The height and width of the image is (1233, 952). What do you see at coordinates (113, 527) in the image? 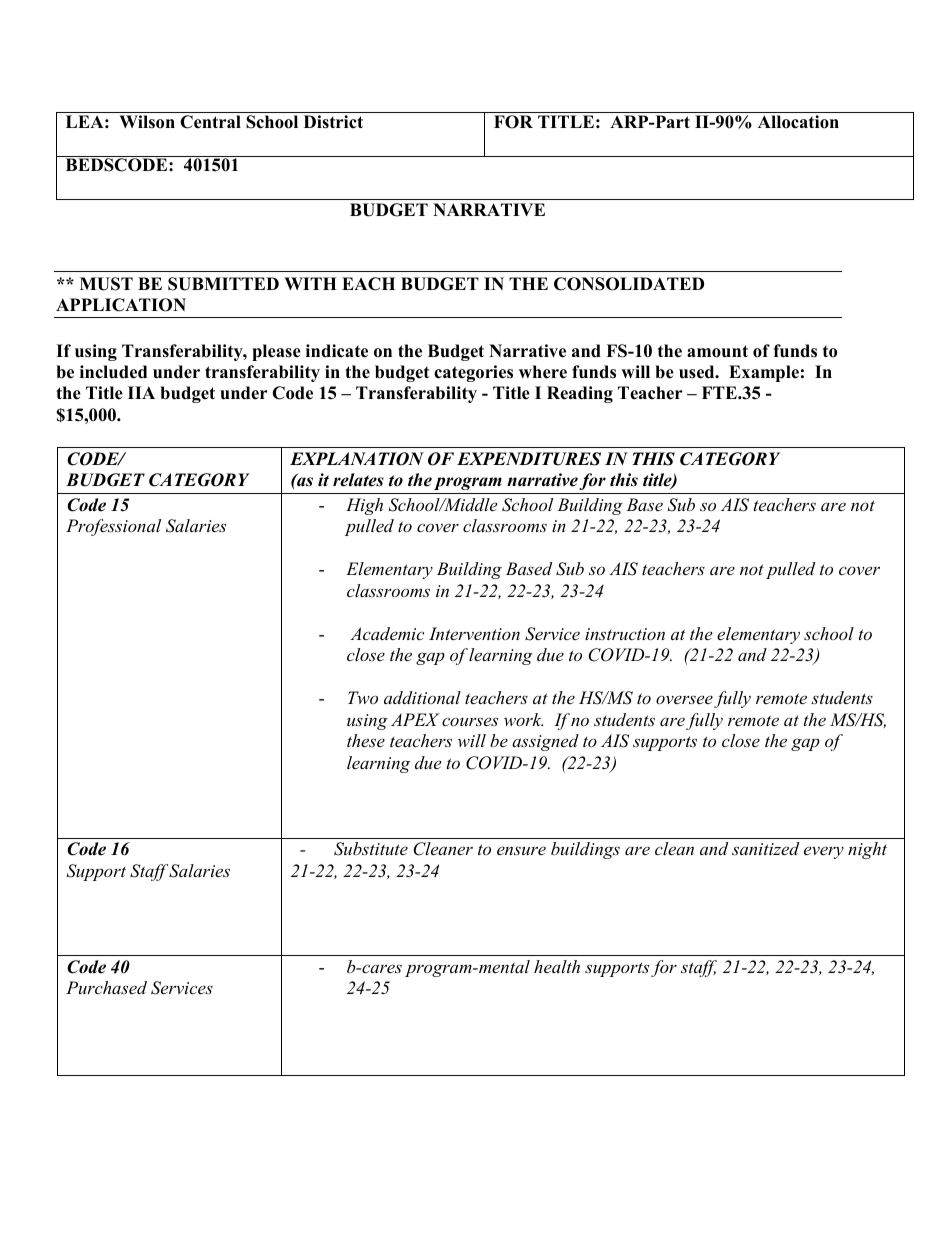
I see `Professional` at bounding box center [113, 527].
